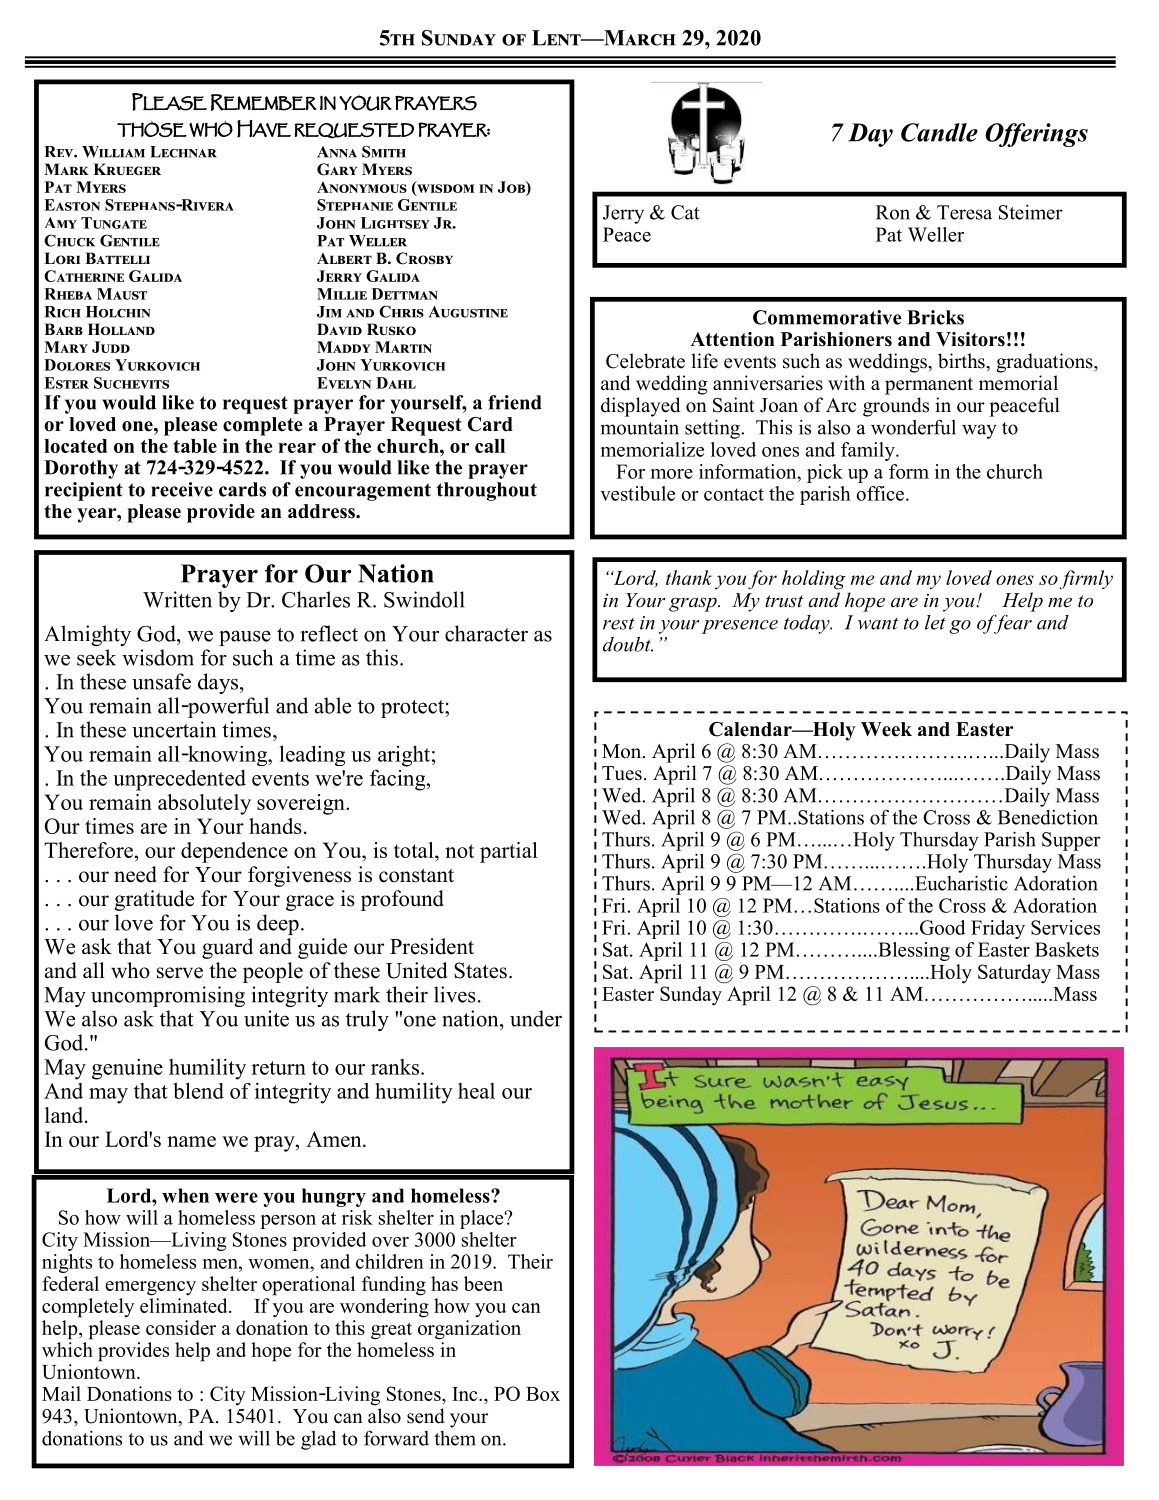  I want to click on Box, so click(543, 1394).
